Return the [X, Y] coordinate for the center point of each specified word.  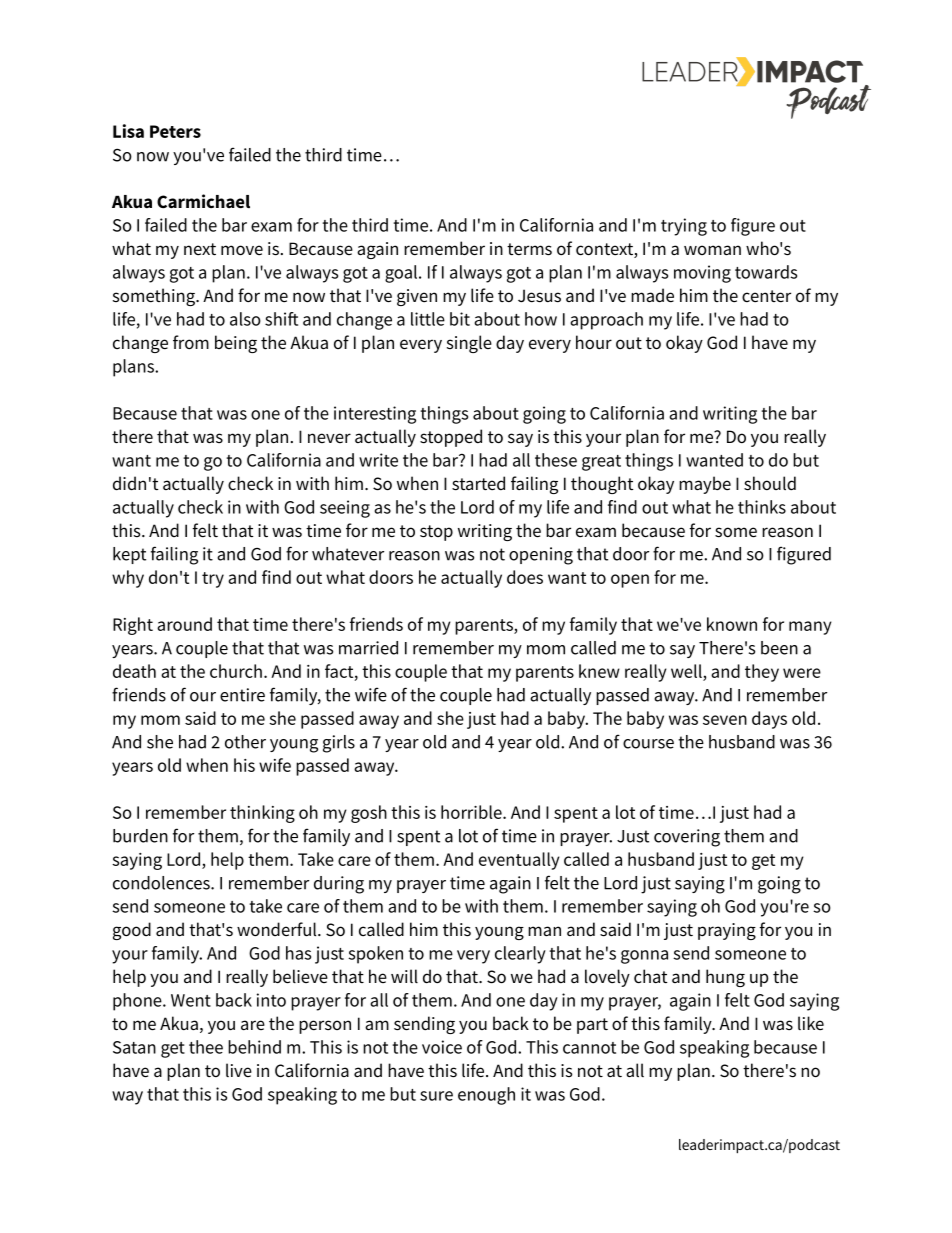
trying [684, 227]
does [525, 577]
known [732, 624]
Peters [175, 131]
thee [206, 1047]
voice [442, 1047]
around [184, 624]
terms [529, 249]
